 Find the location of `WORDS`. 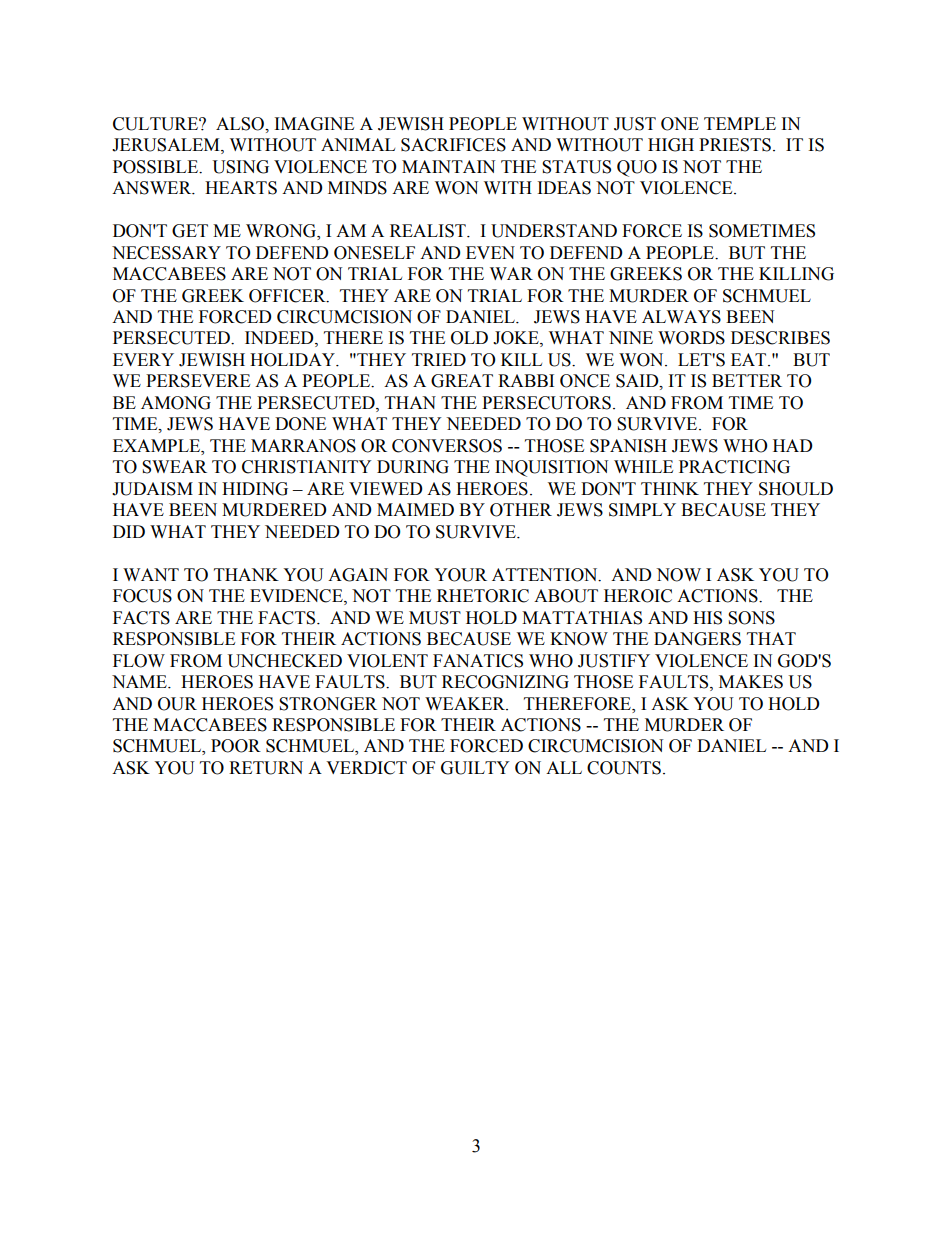

WORDS is located at coordinates (691, 338).
